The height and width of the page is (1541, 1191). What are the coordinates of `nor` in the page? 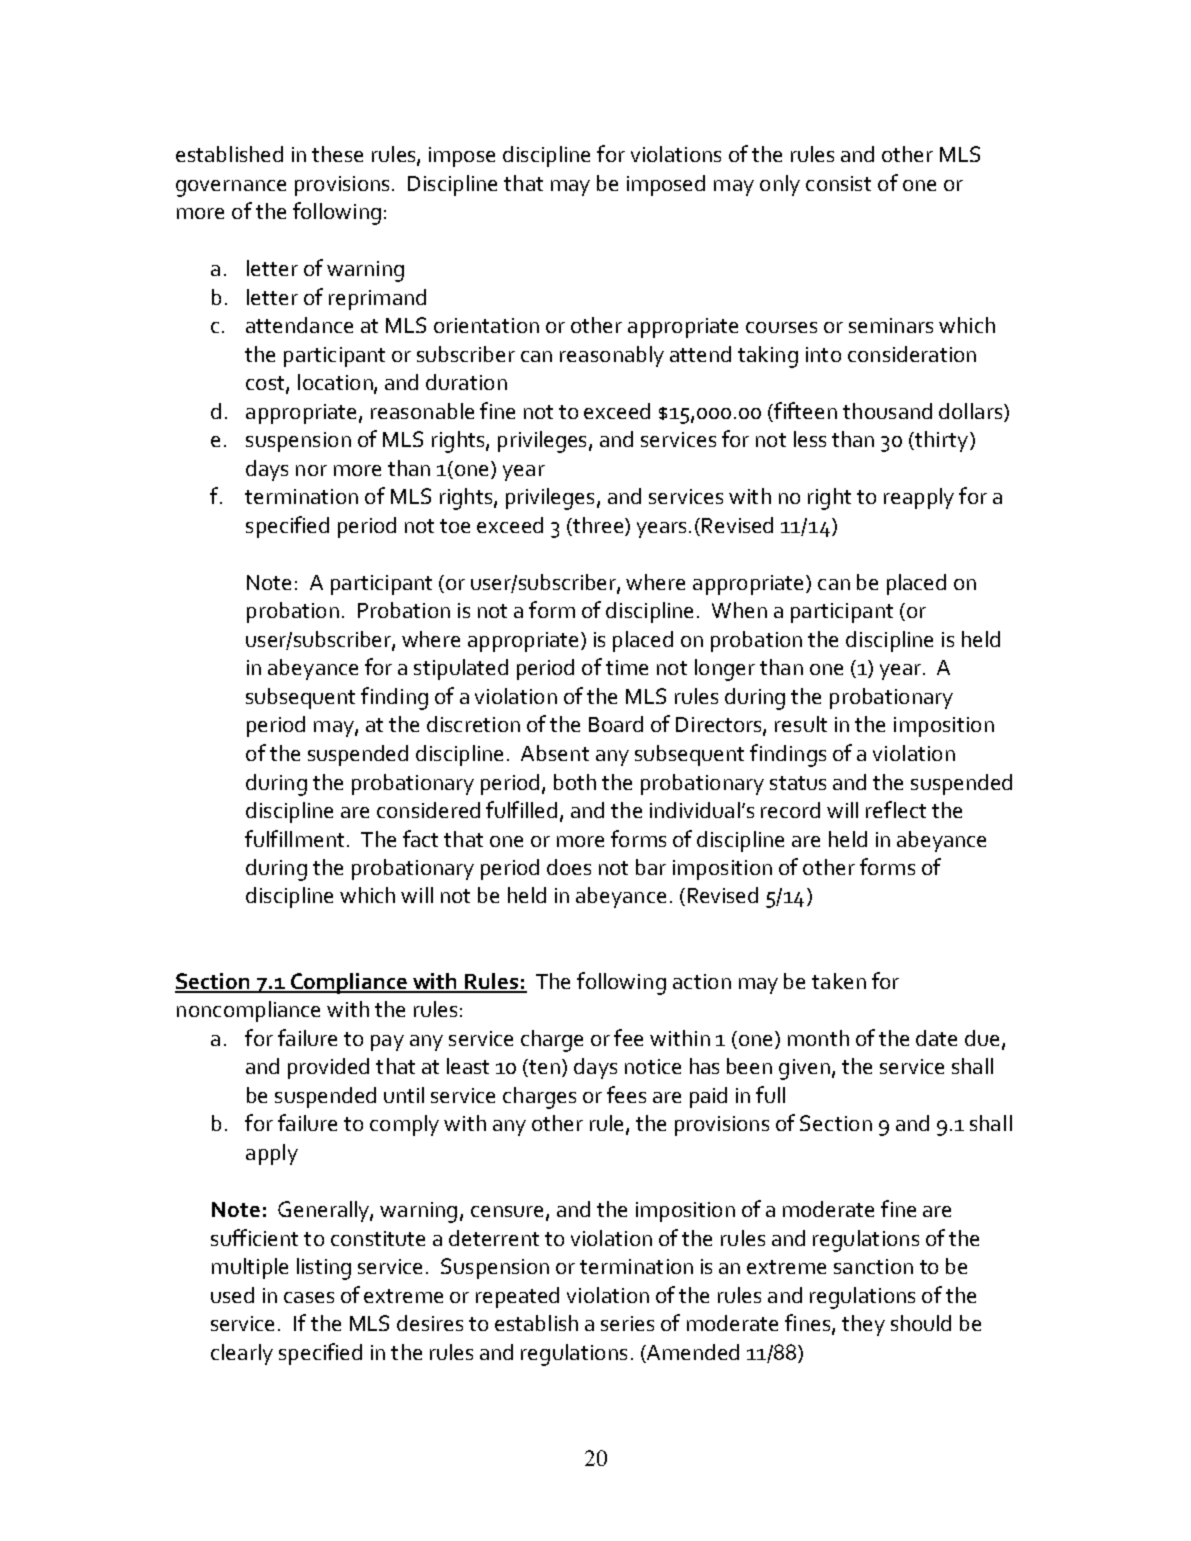 It's located at (311, 470).
